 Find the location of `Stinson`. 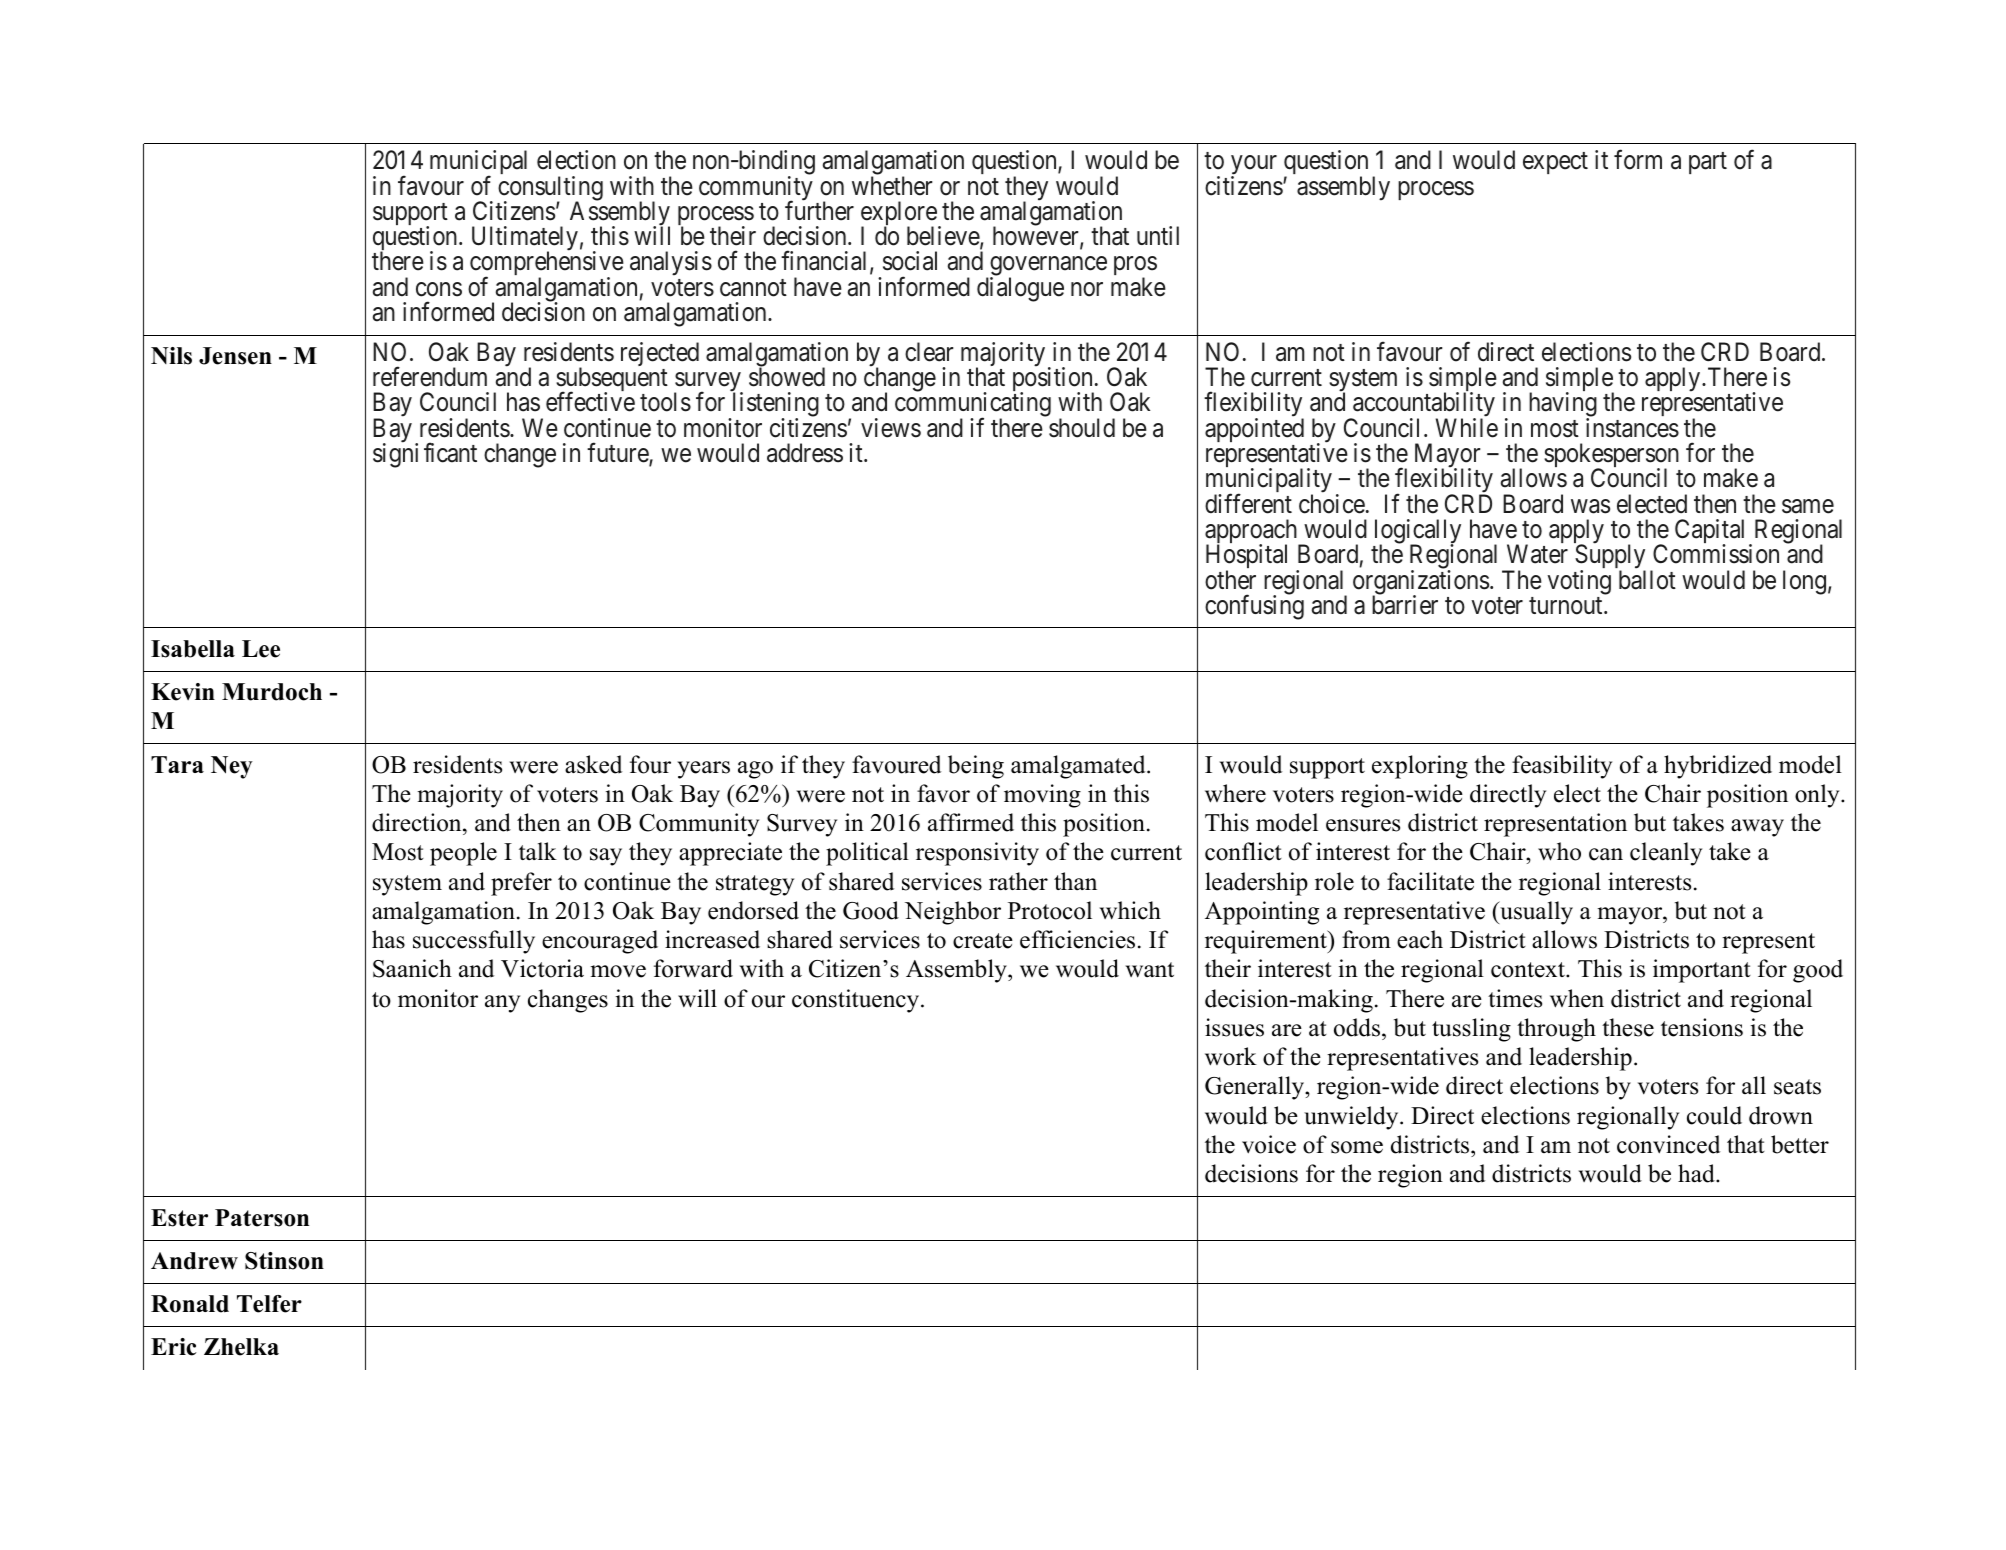

Stinson is located at coordinates (284, 1261).
